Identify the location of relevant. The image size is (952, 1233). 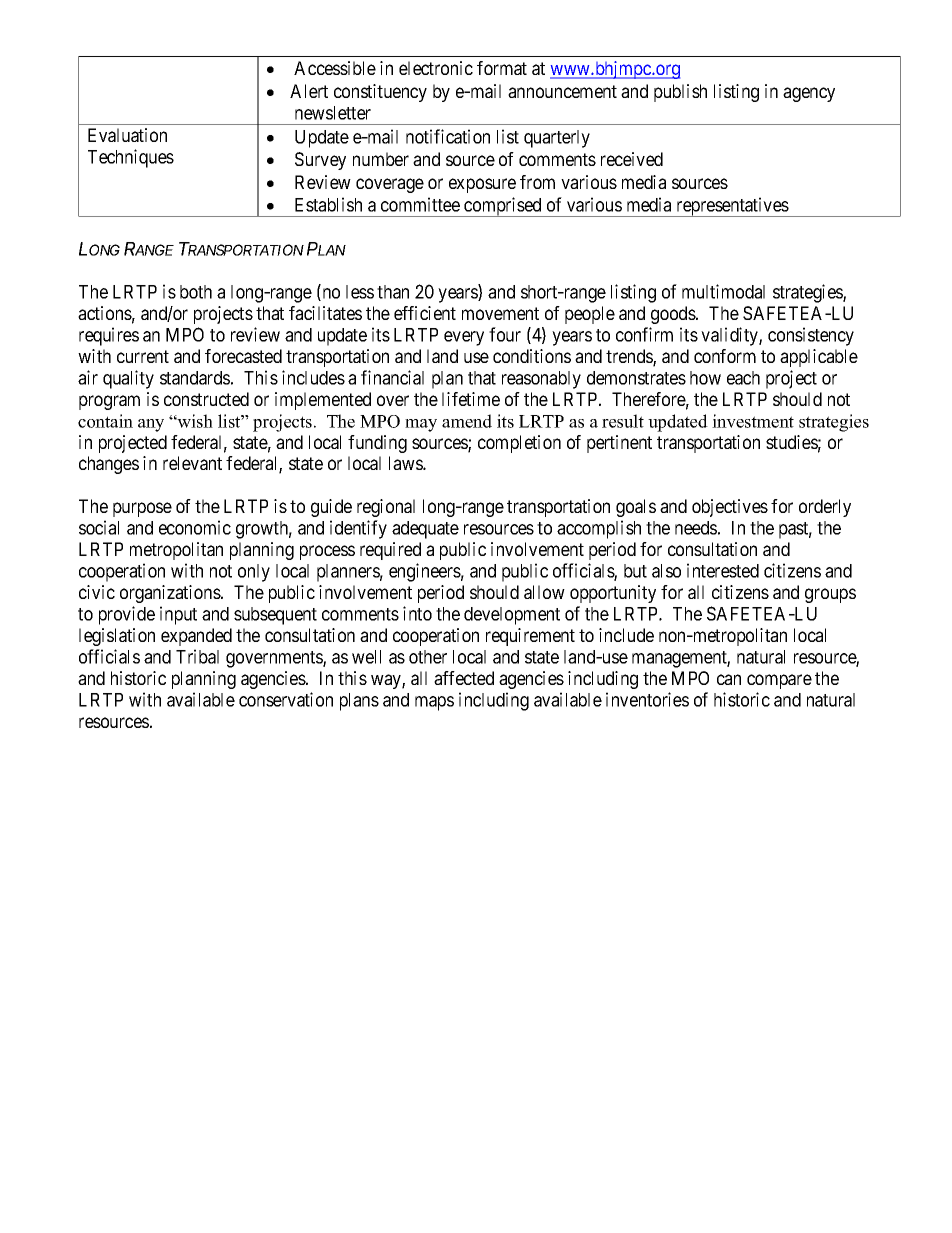
(192, 463).
